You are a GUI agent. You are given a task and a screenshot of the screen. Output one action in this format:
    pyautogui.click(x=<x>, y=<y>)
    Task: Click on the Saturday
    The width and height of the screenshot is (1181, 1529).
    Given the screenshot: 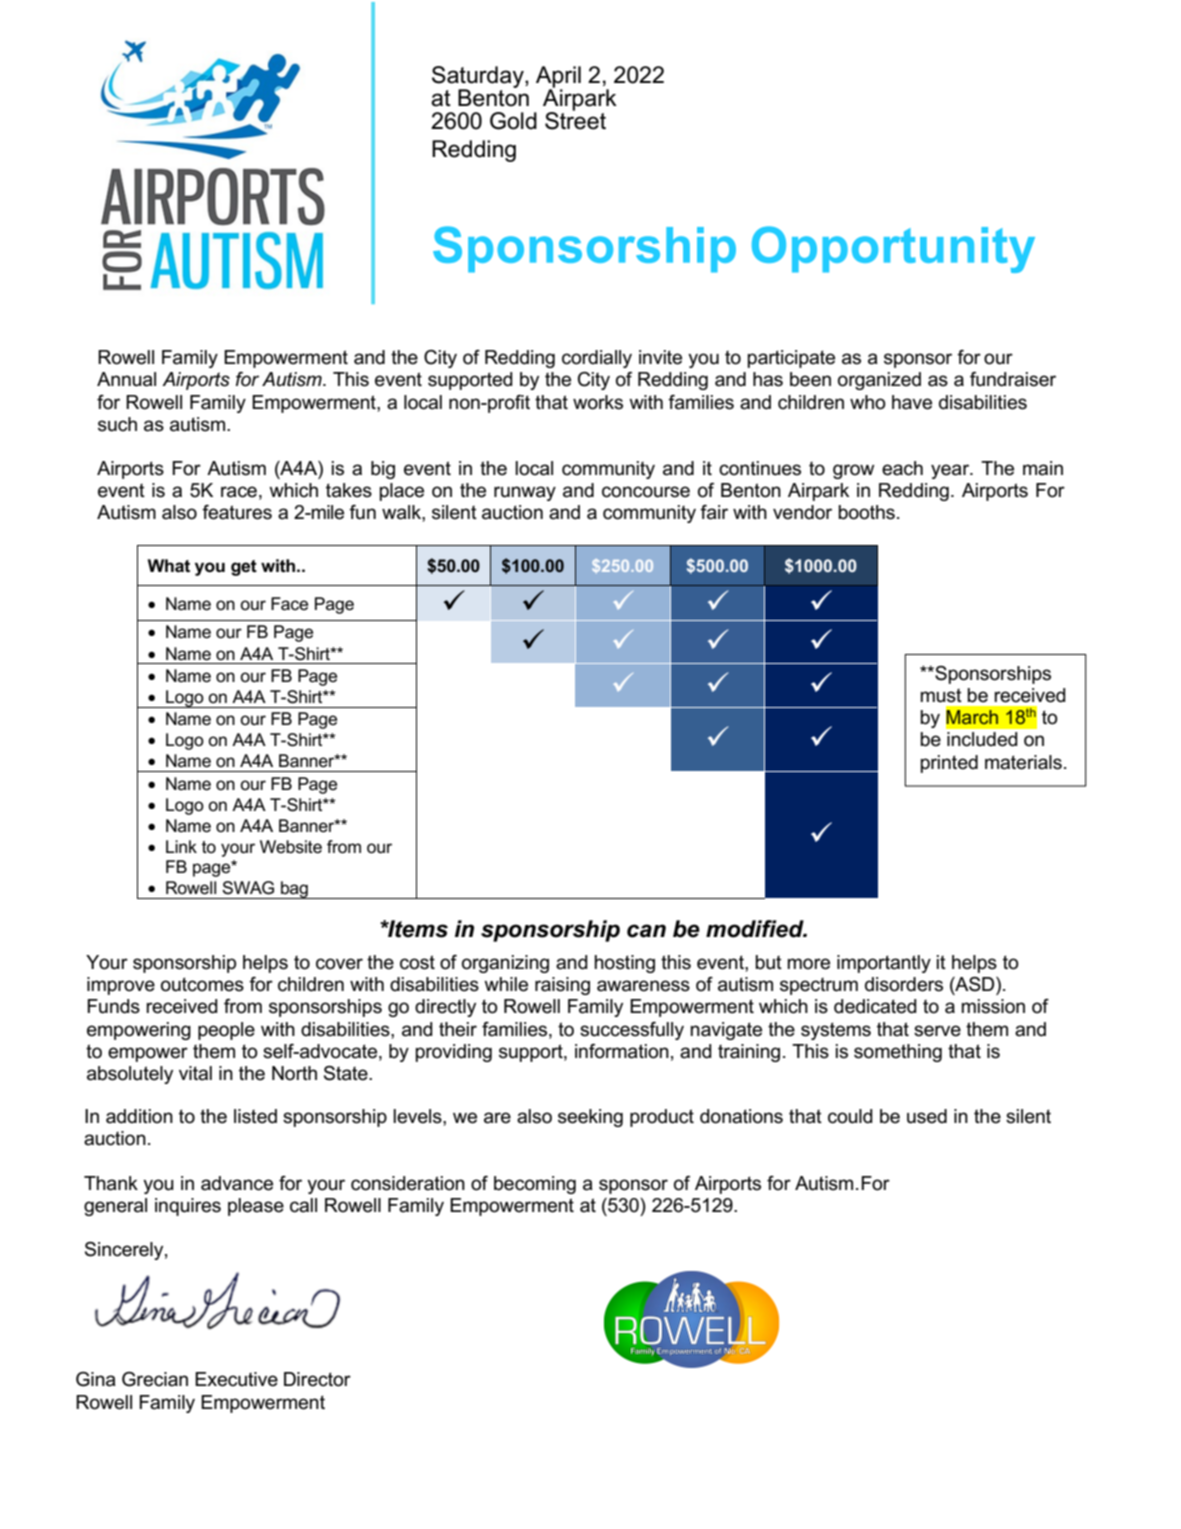 What is the action you would take?
    pyautogui.click(x=479, y=78)
